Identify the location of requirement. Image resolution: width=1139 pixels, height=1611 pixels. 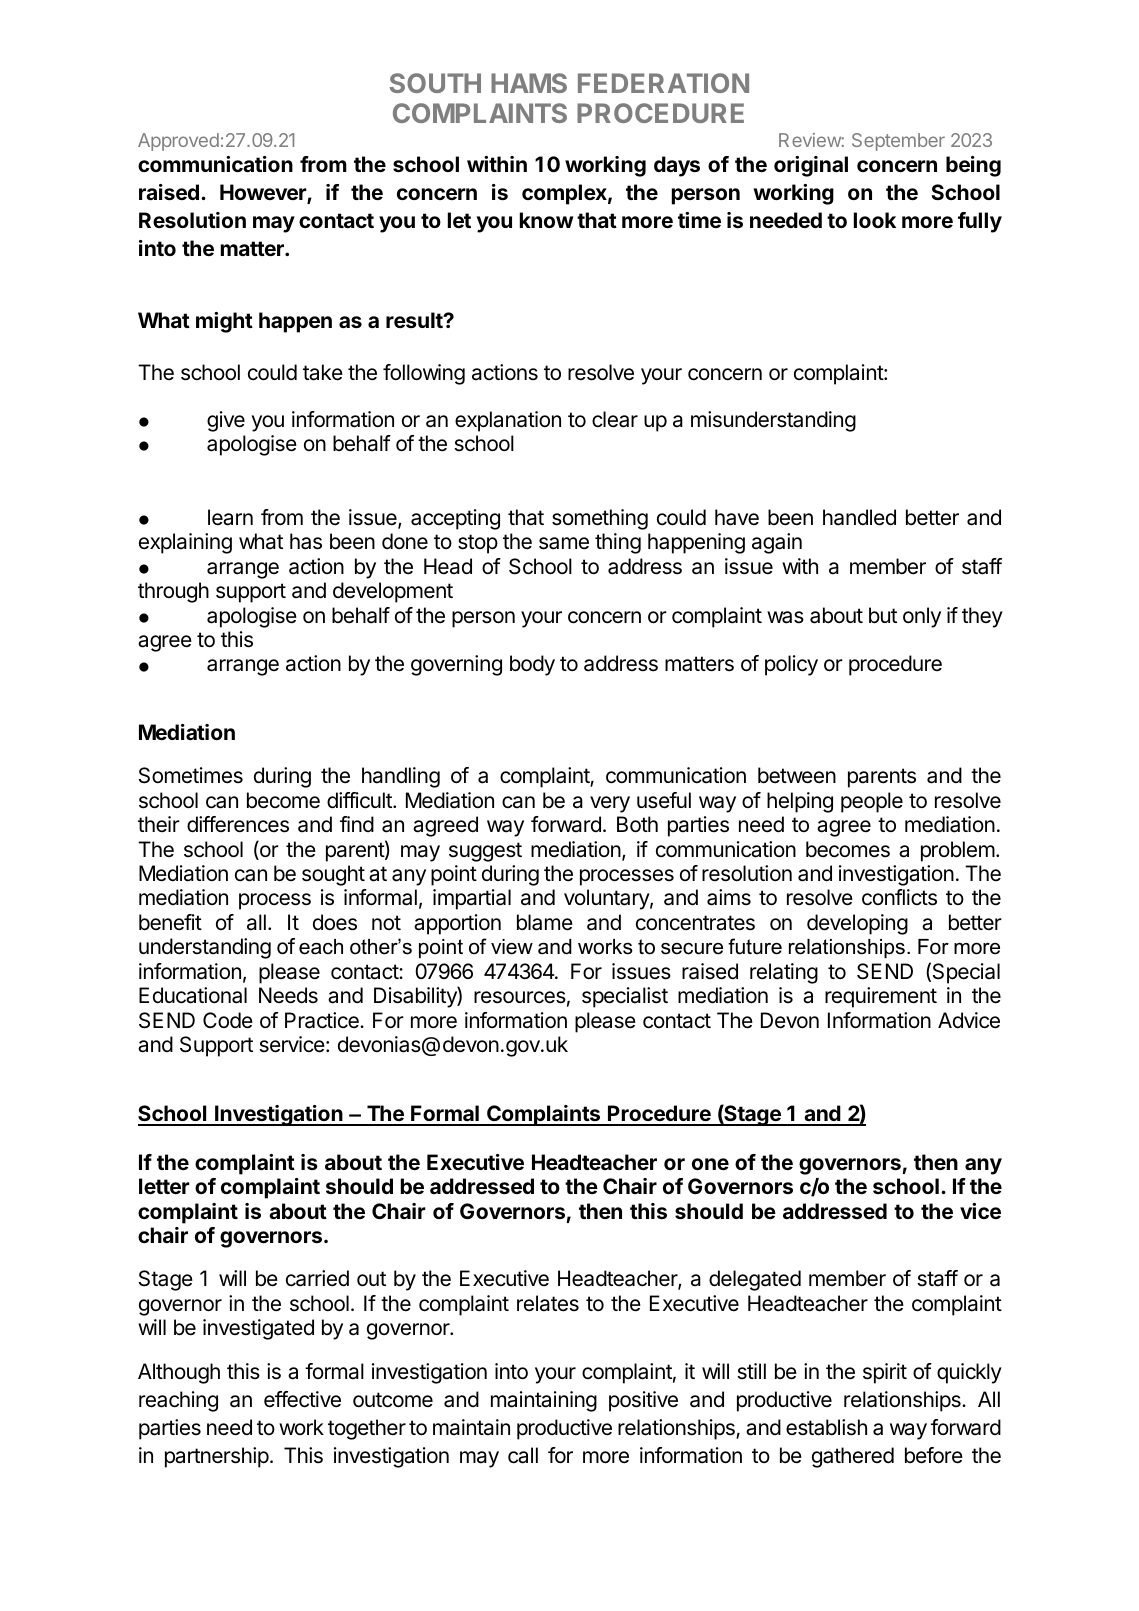
(881, 997).
